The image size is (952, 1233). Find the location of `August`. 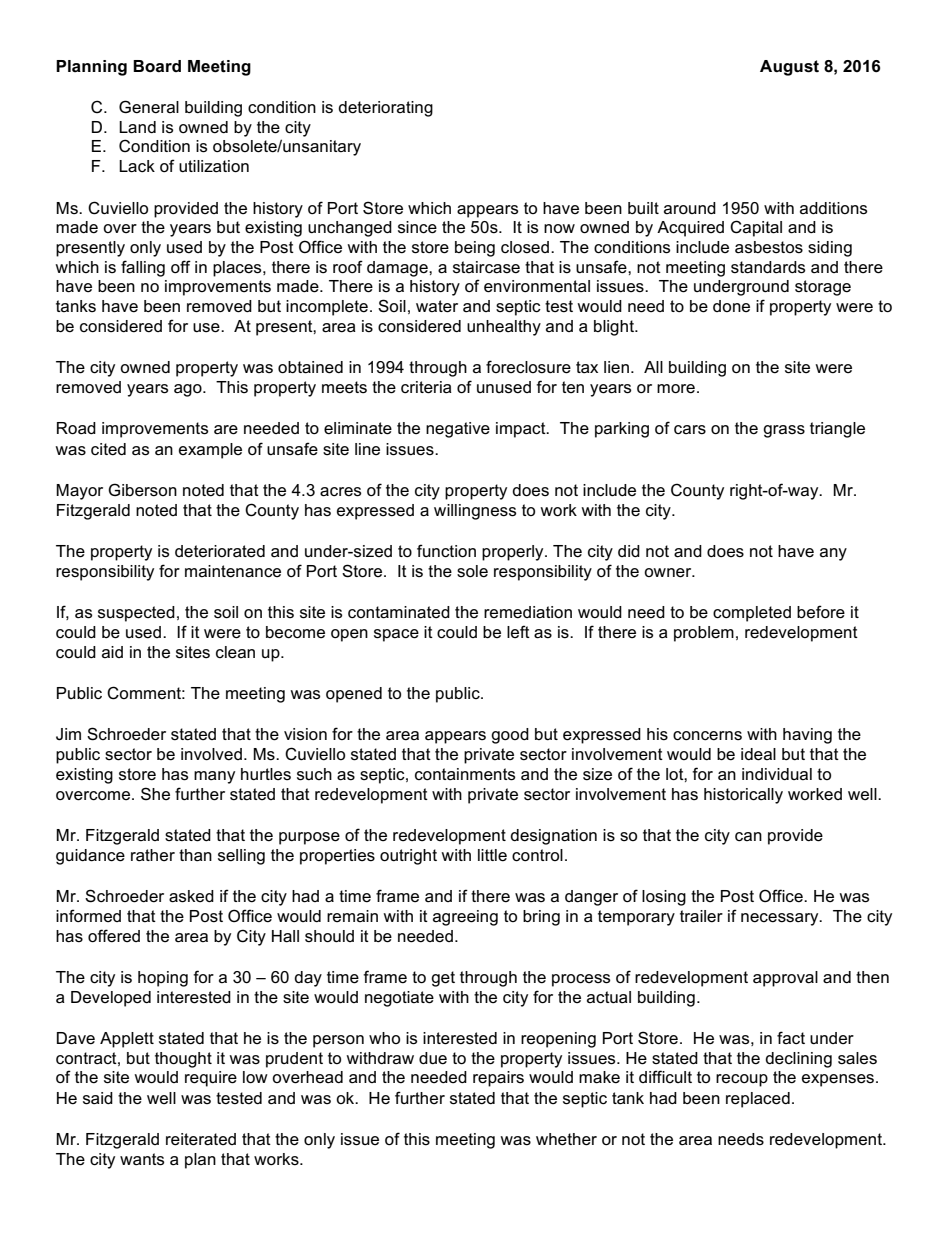

August is located at coordinates (789, 68).
